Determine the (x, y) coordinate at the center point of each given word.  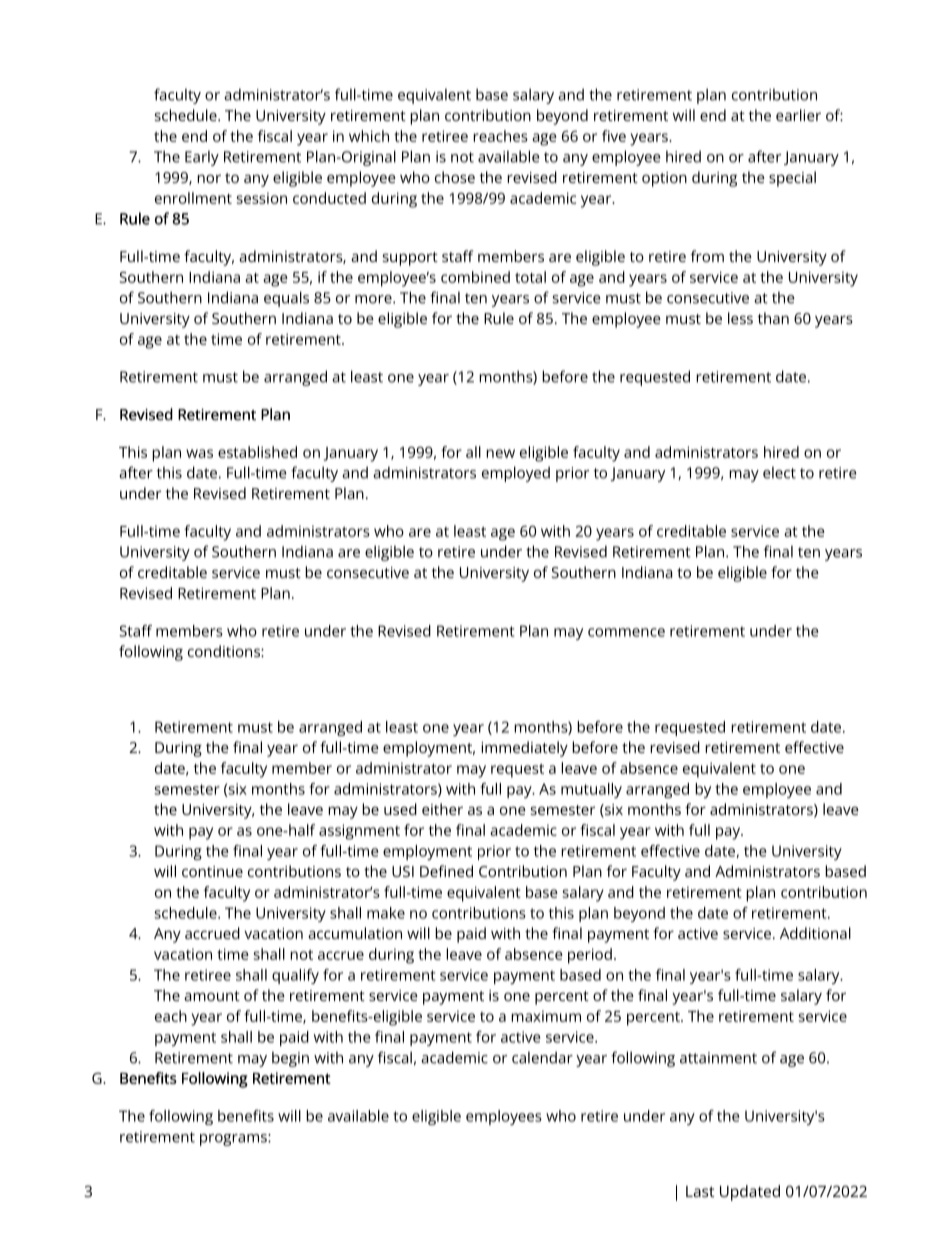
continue (212, 871)
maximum (546, 1016)
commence (626, 632)
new (500, 453)
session (262, 198)
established (257, 452)
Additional (815, 933)
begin (290, 1059)
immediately (524, 749)
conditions (225, 651)
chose (455, 177)
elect (779, 472)
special (792, 179)
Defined (446, 871)
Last (700, 1191)
